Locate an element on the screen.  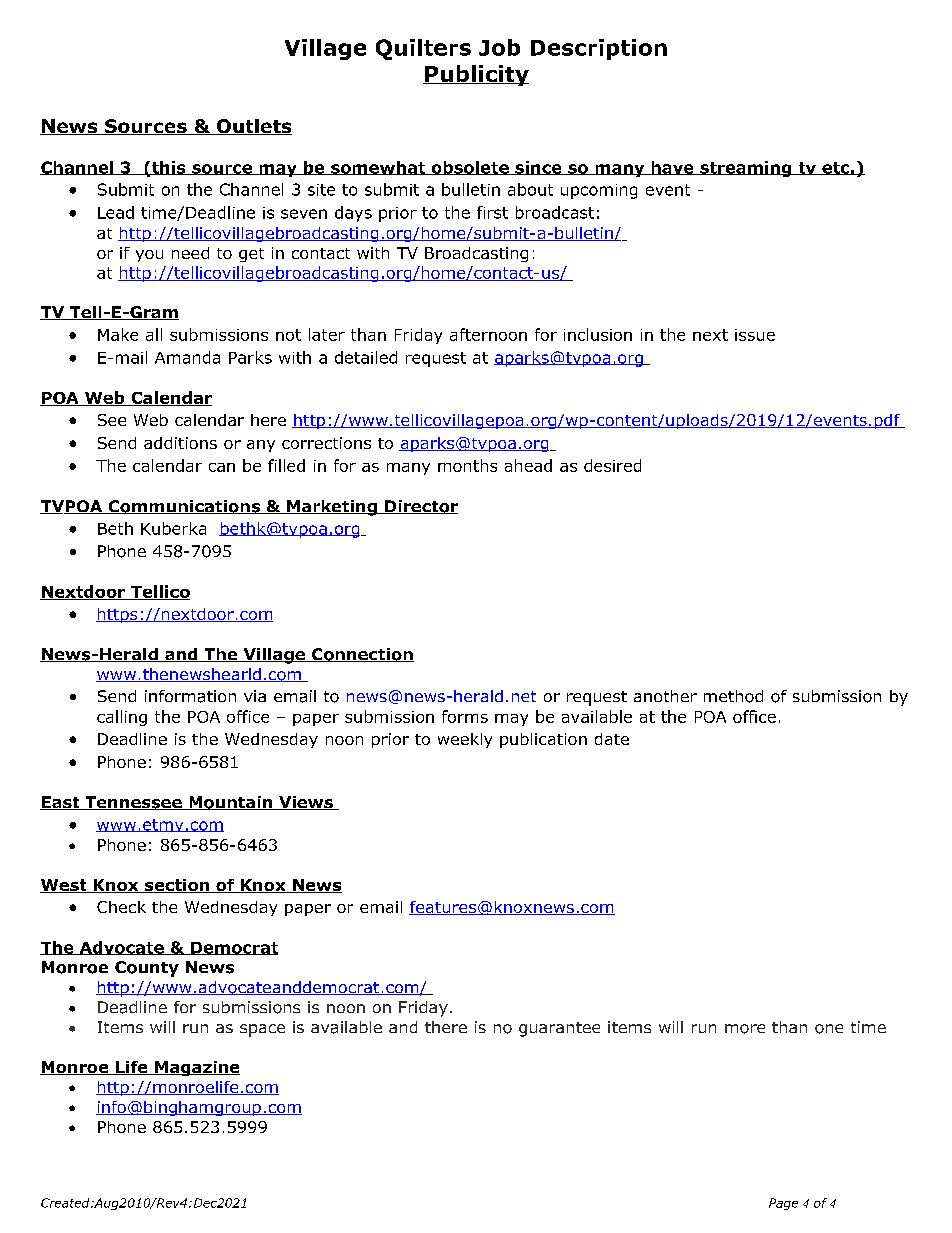
desired is located at coordinates (612, 465).
